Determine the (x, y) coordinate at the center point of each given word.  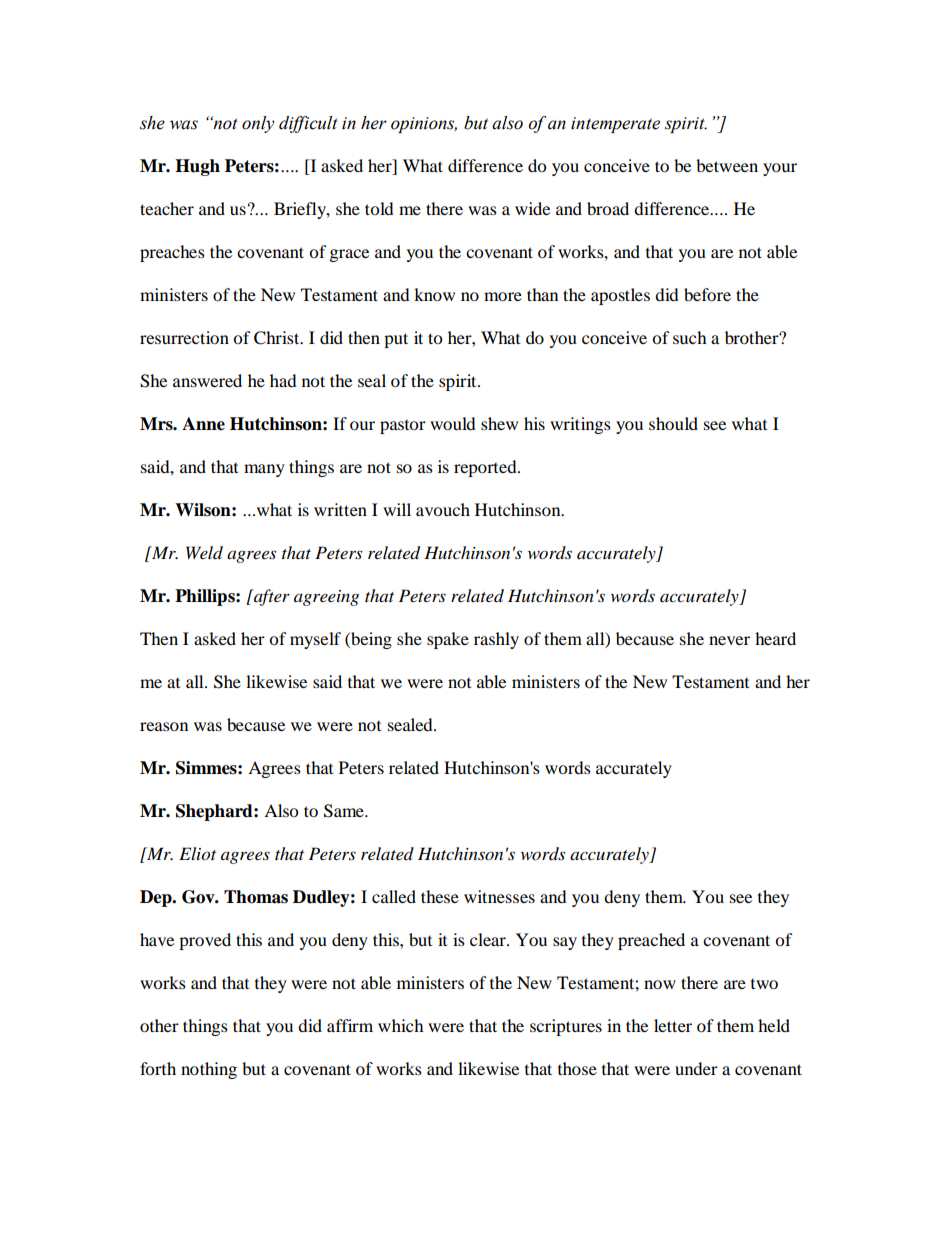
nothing (209, 1070)
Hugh (197, 167)
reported (486, 468)
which (401, 1025)
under (696, 1068)
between (727, 165)
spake (448, 640)
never (729, 640)
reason (164, 726)
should (673, 423)
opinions (424, 125)
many (264, 470)
